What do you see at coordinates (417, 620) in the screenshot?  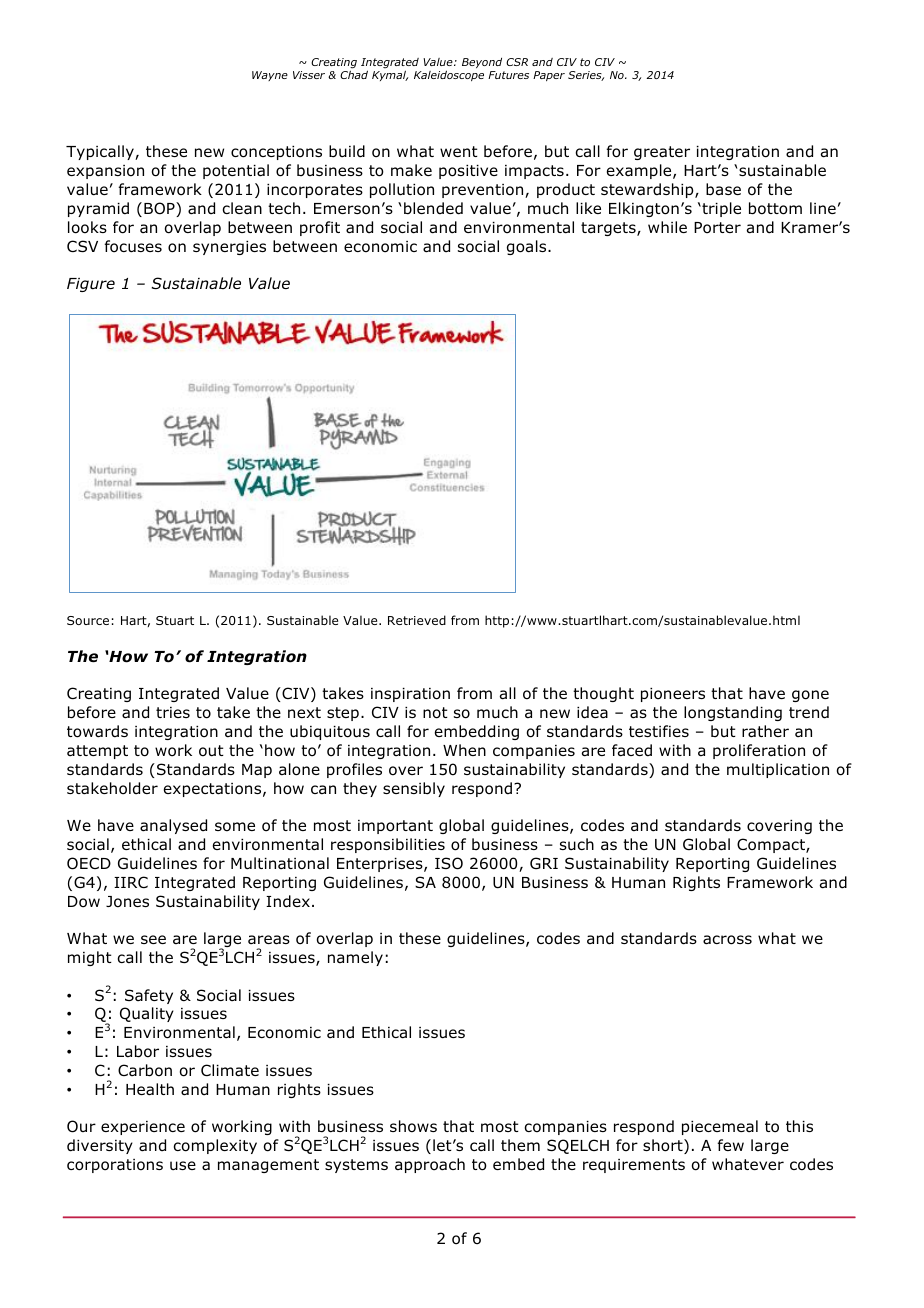 I see `Retrieved` at bounding box center [417, 620].
